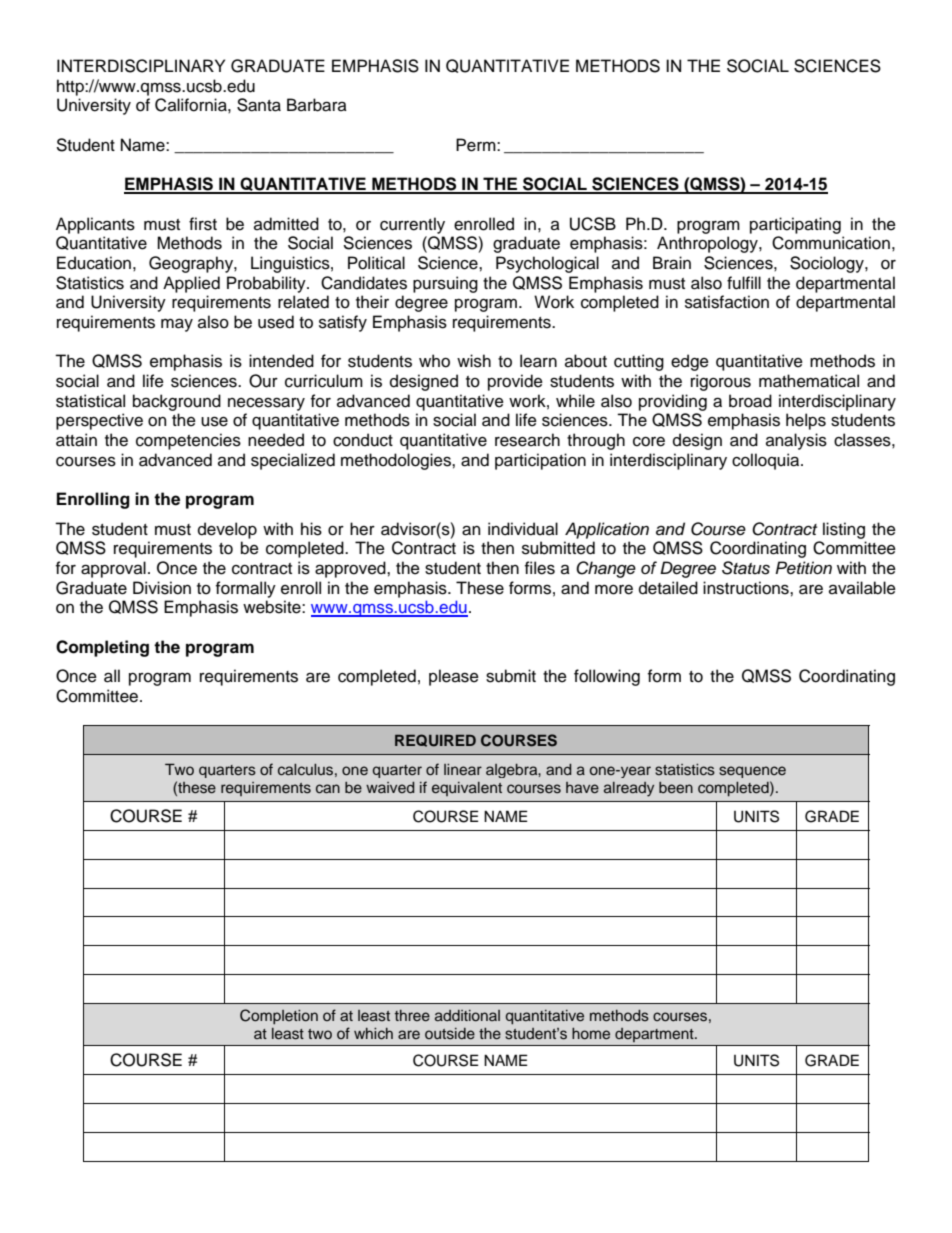 This page has width=952, height=1233. What do you see at coordinates (259, 105) in the page?
I see `Santa` at bounding box center [259, 105].
